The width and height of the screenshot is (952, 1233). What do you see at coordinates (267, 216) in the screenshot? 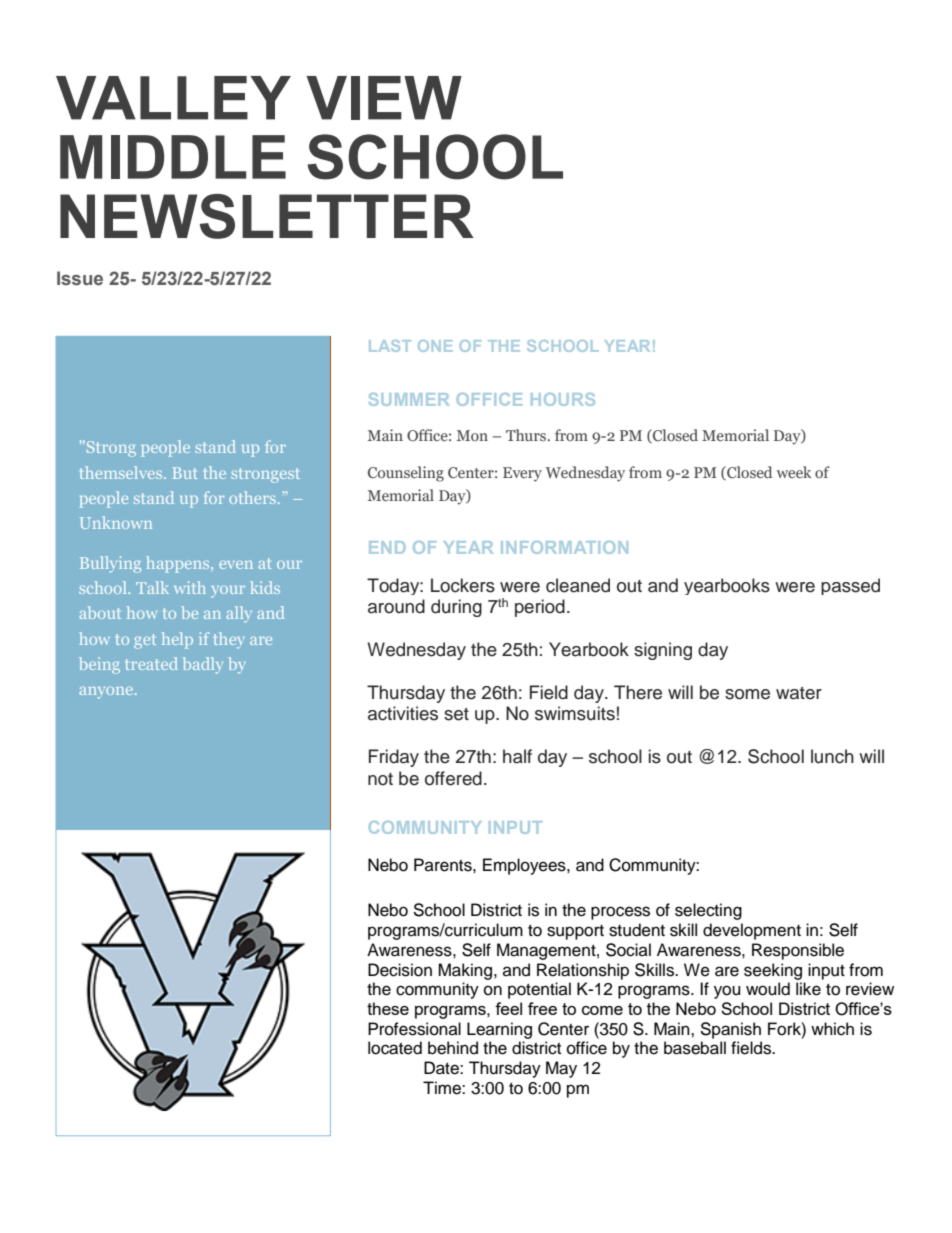
I see `NEWSLETTER` at bounding box center [267, 216].
